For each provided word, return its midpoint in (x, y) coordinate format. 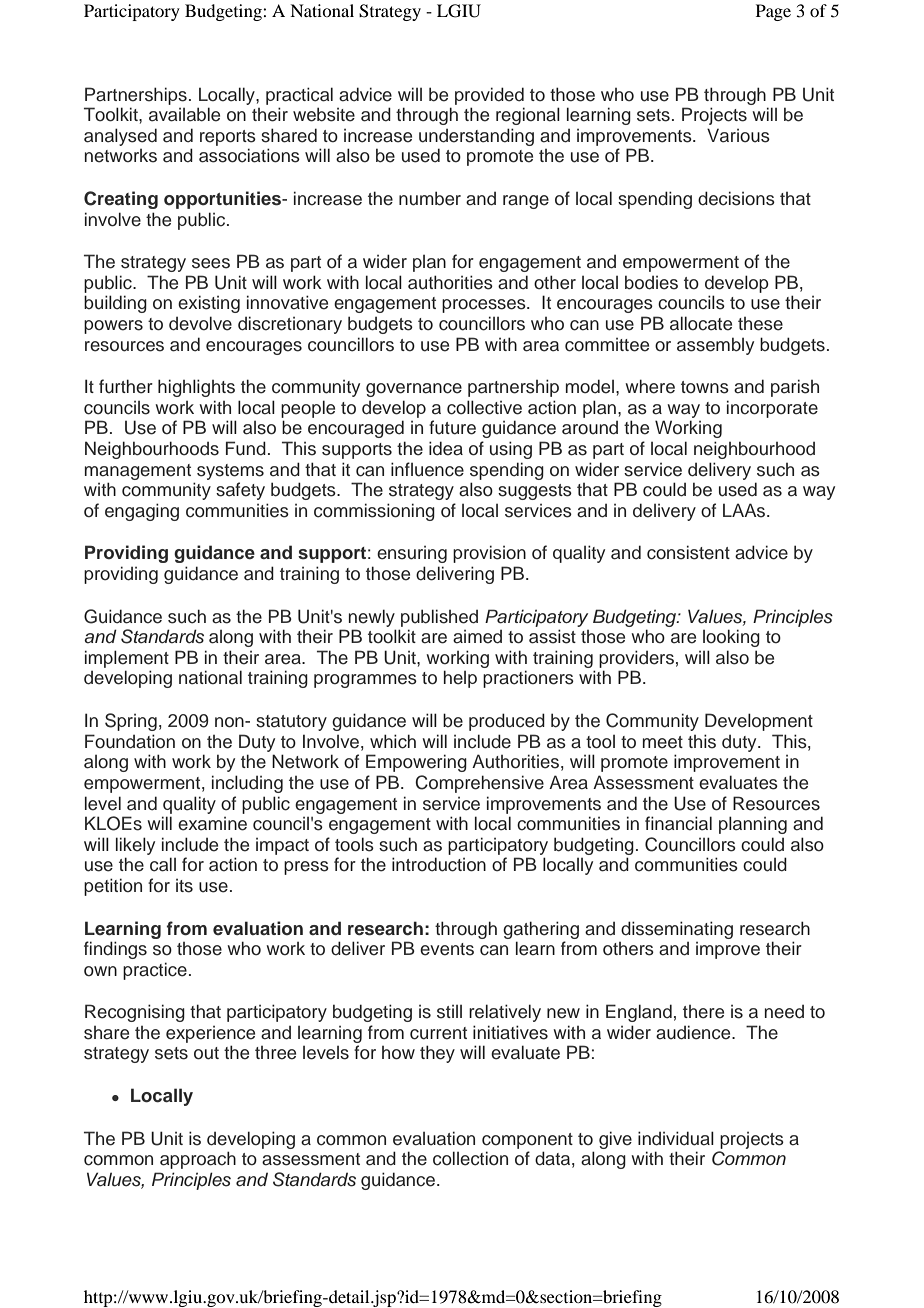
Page (773, 12)
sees (211, 263)
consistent (688, 552)
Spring (131, 722)
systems (230, 472)
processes (485, 306)
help (460, 679)
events (447, 949)
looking (731, 638)
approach (198, 1160)
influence (427, 469)
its (184, 886)
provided (489, 96)
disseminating (677, 930)
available (184, 114)
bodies (651, 283)
